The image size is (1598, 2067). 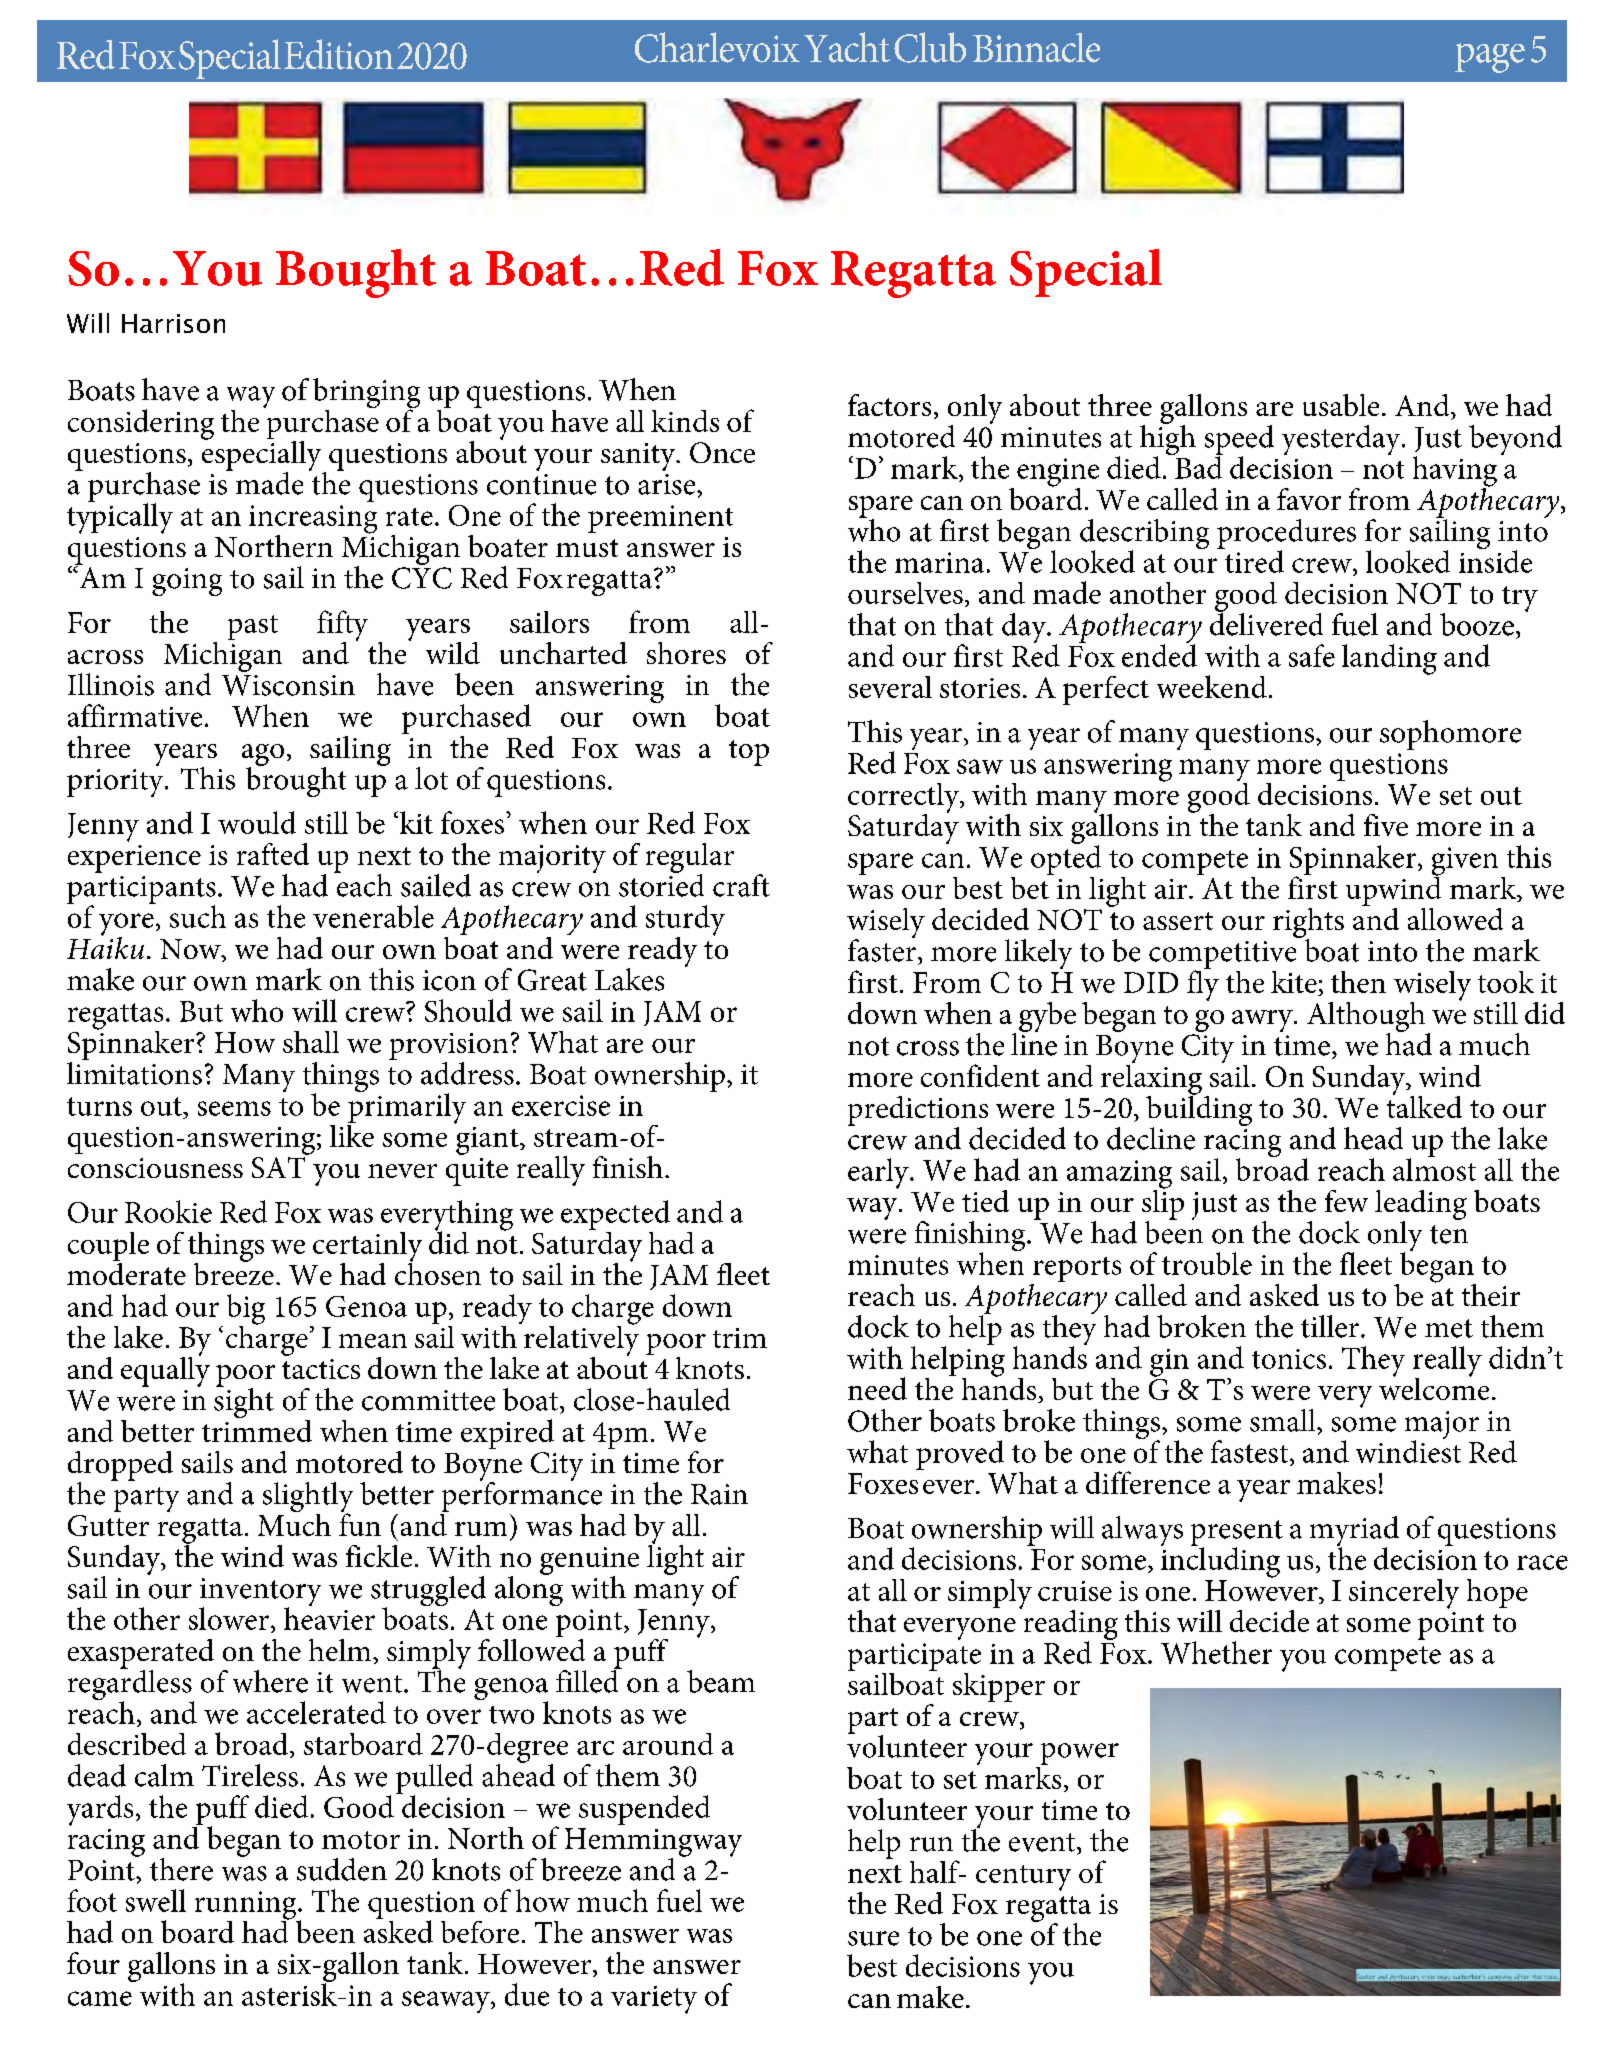 What do you see at coordinates (1366, 1018) in the image?
I see `Although` at bounding box center [1366, 1018].
